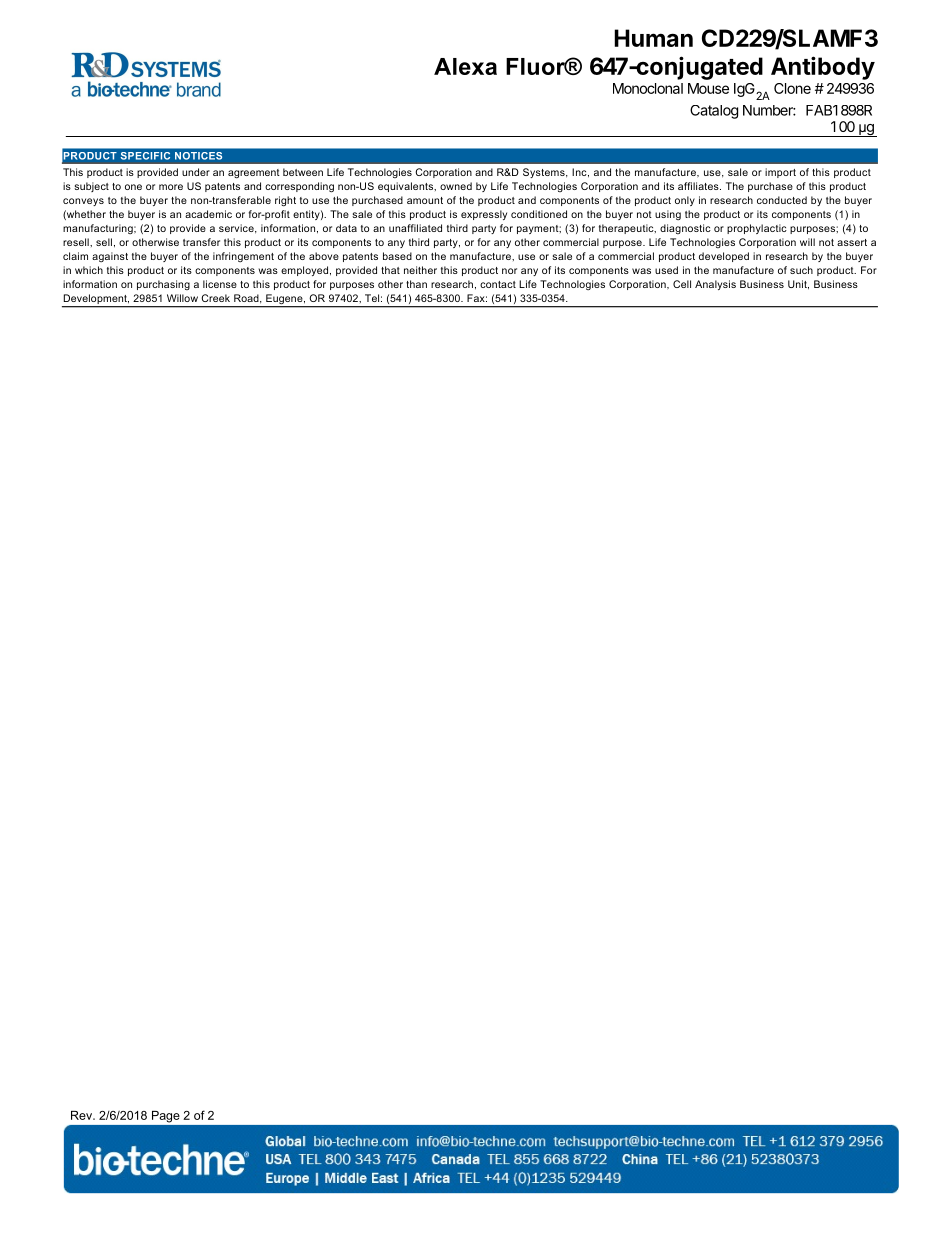 Image resolution: width=952 pixels, height=1233 pixels. What do you see at coordinates (682, 284) in the document?
I see `Cell` at bounding box center [682, 284].
